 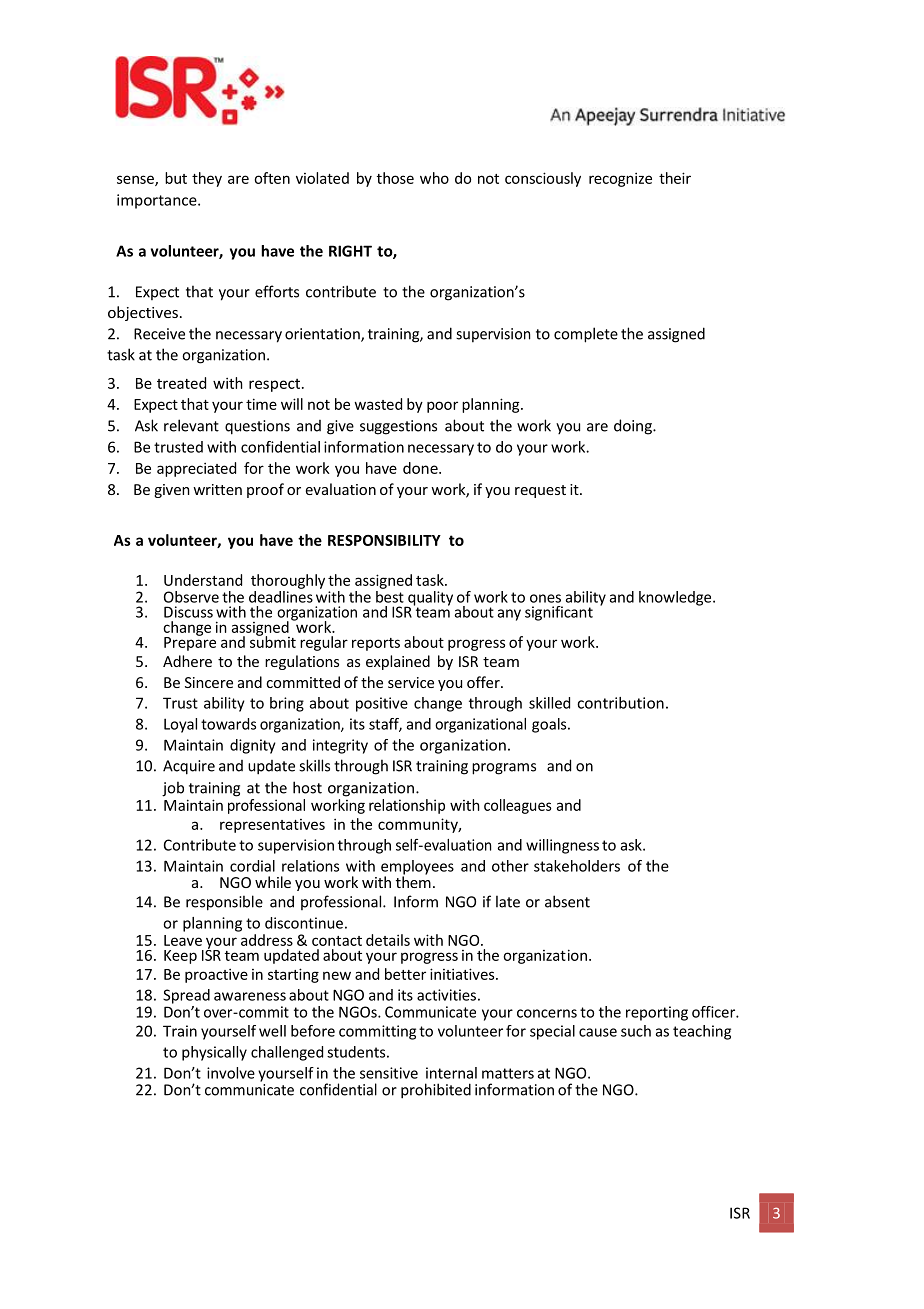 What do you see at coordinates (207, 179) in the screenshot?
I see `they` at bounding box center [207, 179].
